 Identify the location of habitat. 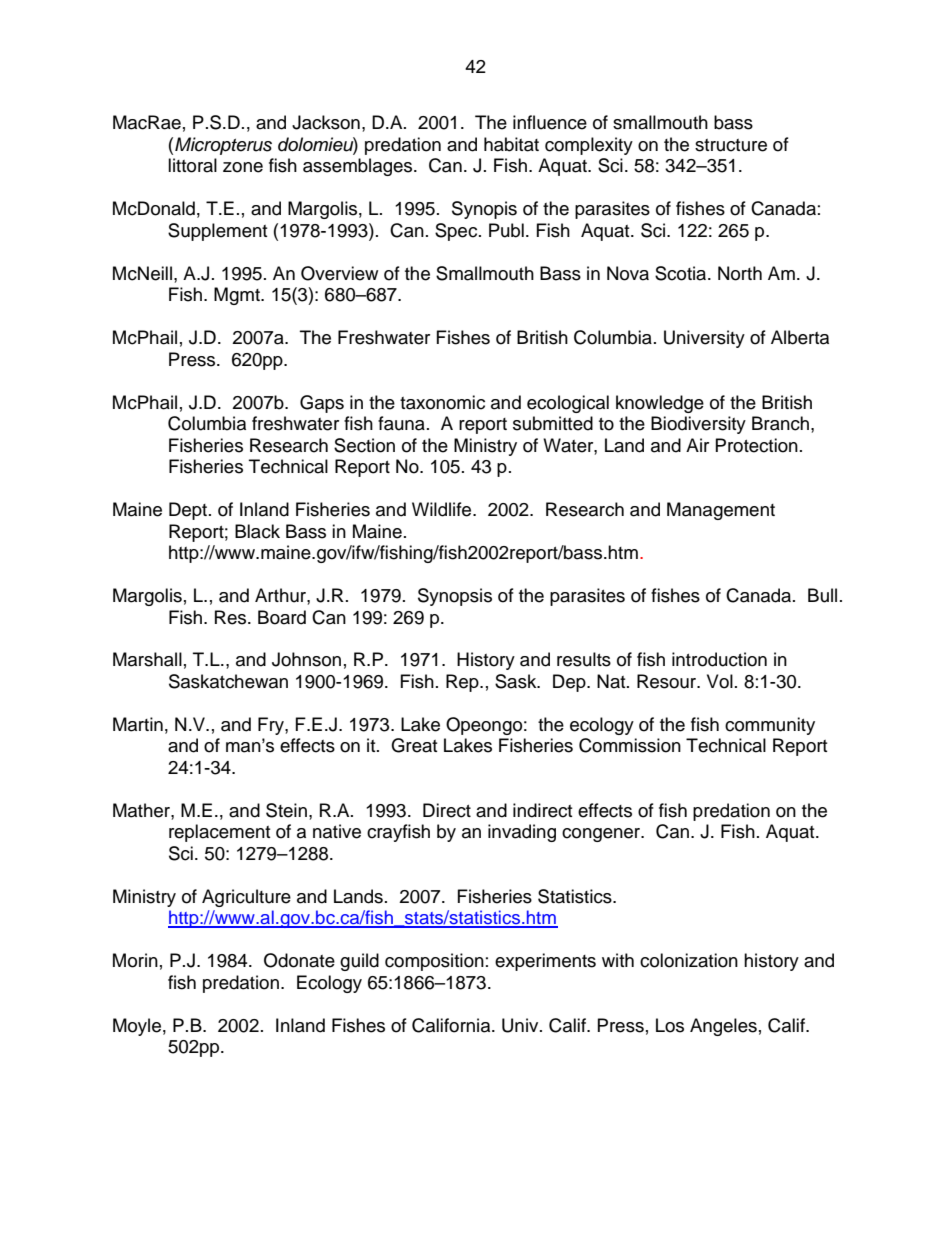
(511, 144).
